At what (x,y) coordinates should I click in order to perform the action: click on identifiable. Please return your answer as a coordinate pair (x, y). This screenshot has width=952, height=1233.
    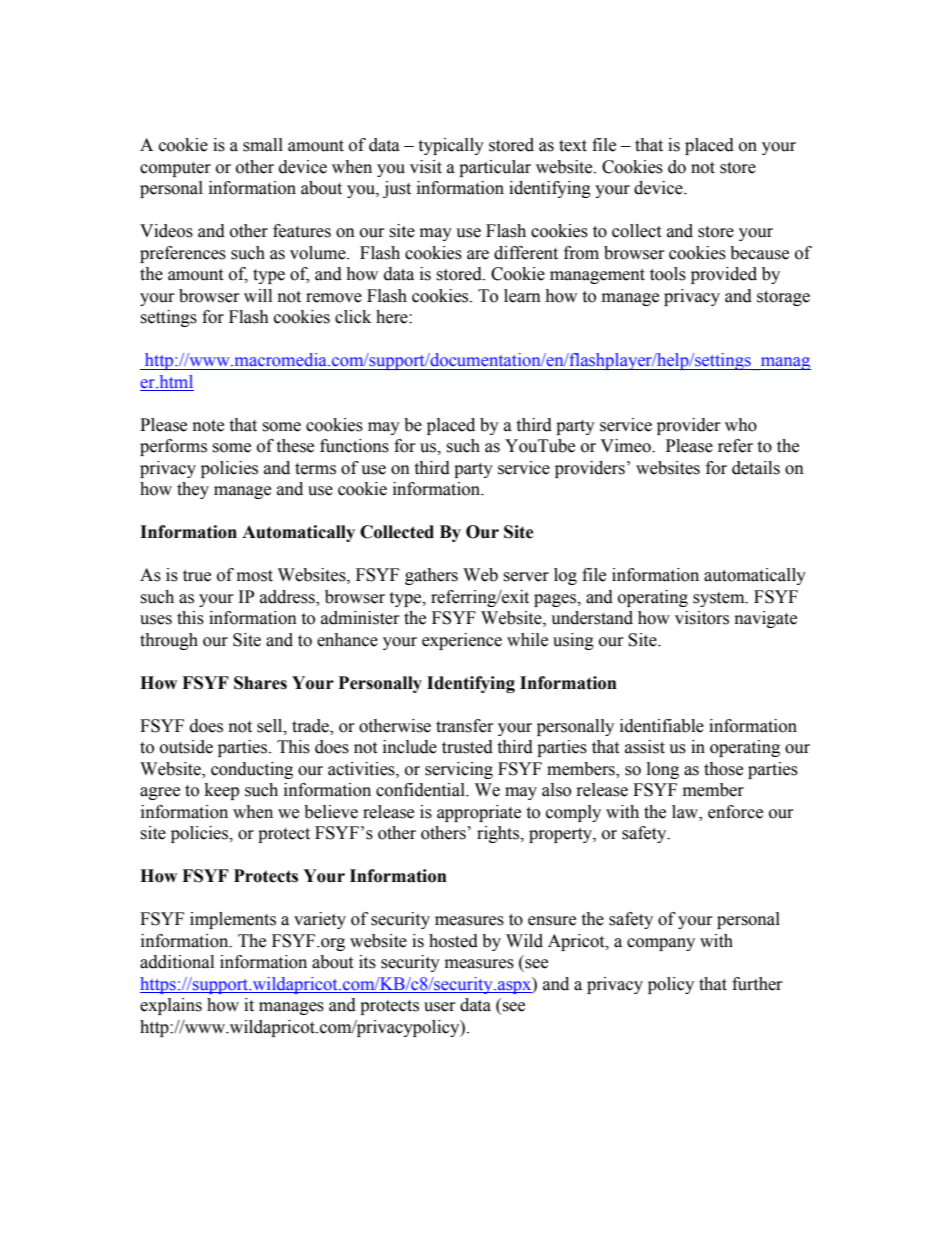
    Looking at the image, I should click on (662, 726).
